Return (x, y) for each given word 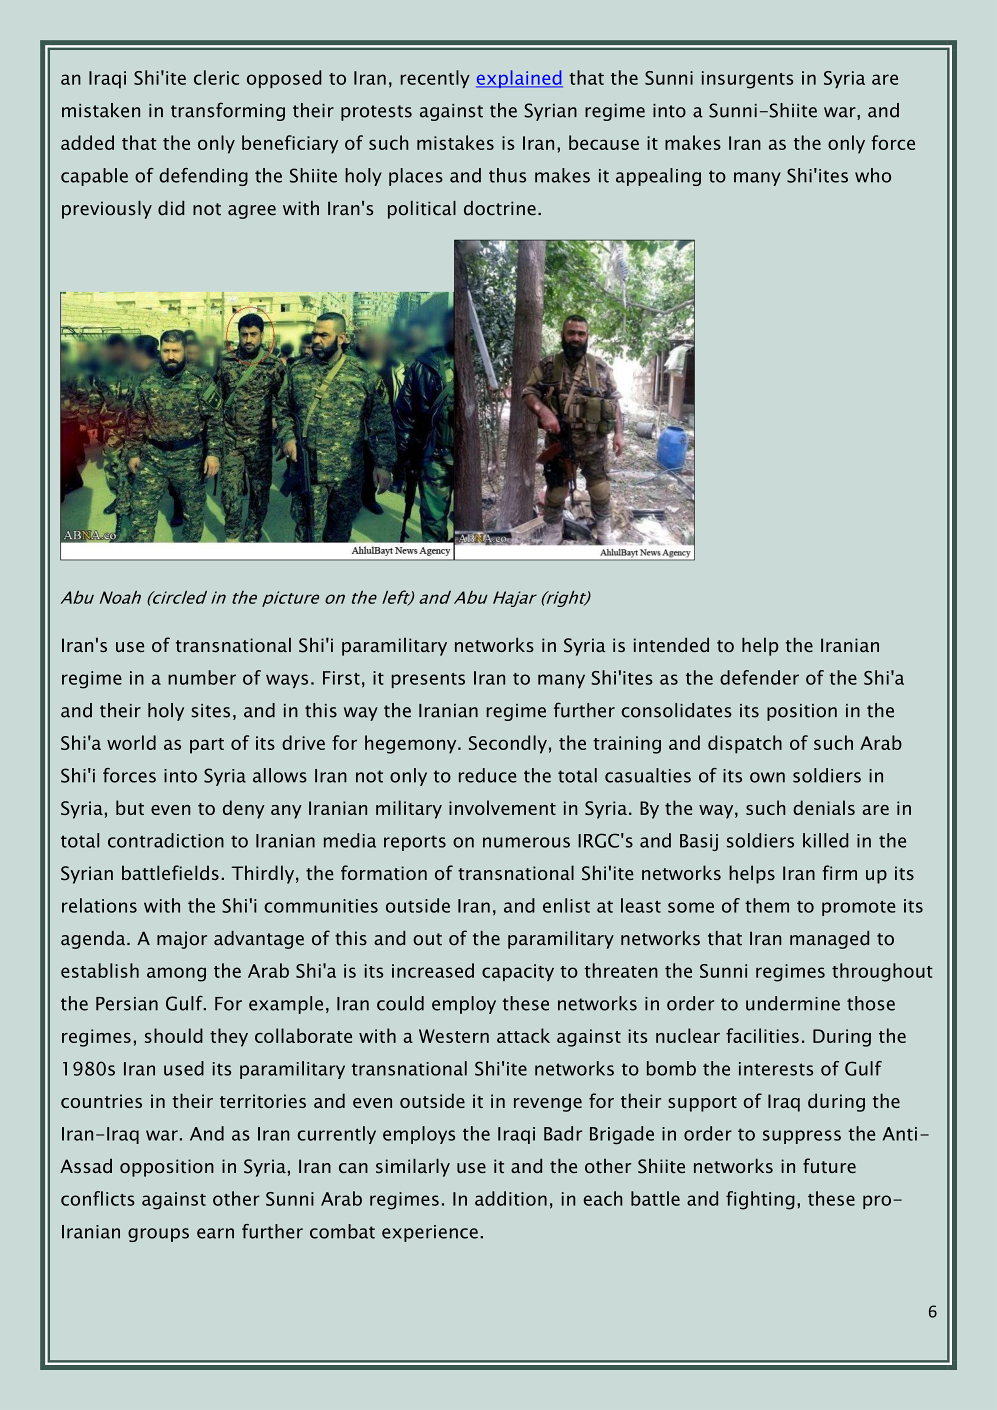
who (873, 175)
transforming (228, 111)
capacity (518, 972)
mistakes (455, 142)
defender (759, 677)
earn (215, 1233)
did (171, 208)
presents (428, 680)
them (767, 905)
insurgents (747, 80)
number (202, 677)
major (182, 940)
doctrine (500, 208)
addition (511, 1198)
